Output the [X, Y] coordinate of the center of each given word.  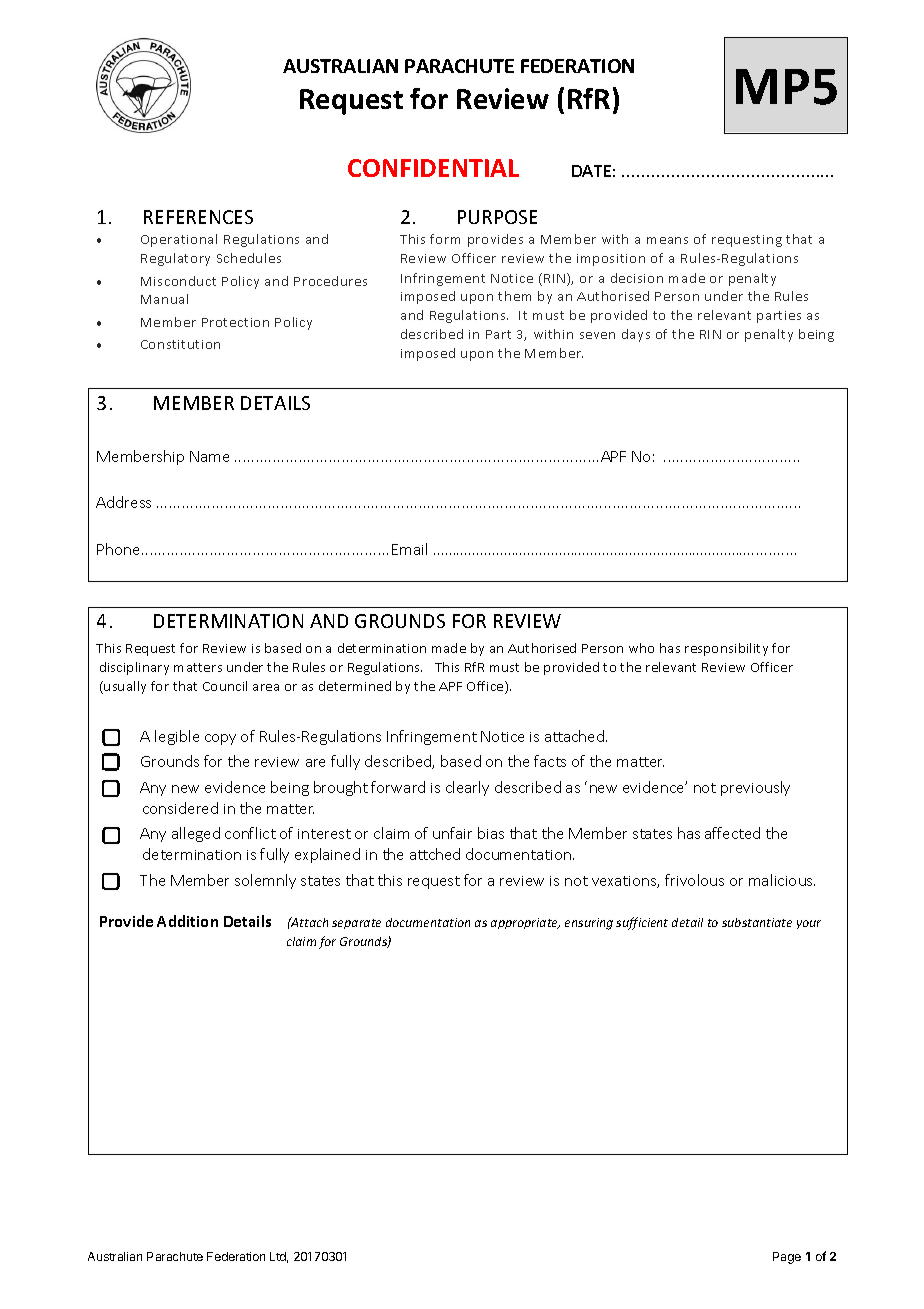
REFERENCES [198, 217]
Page [787, 1258]
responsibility [726, 649]
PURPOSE [497, 217]
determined [355, 686]
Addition [187, 921]
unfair [452, 833]
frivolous [694, 880]
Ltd [279, 1257]
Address [123, 502]
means [667, 240]
